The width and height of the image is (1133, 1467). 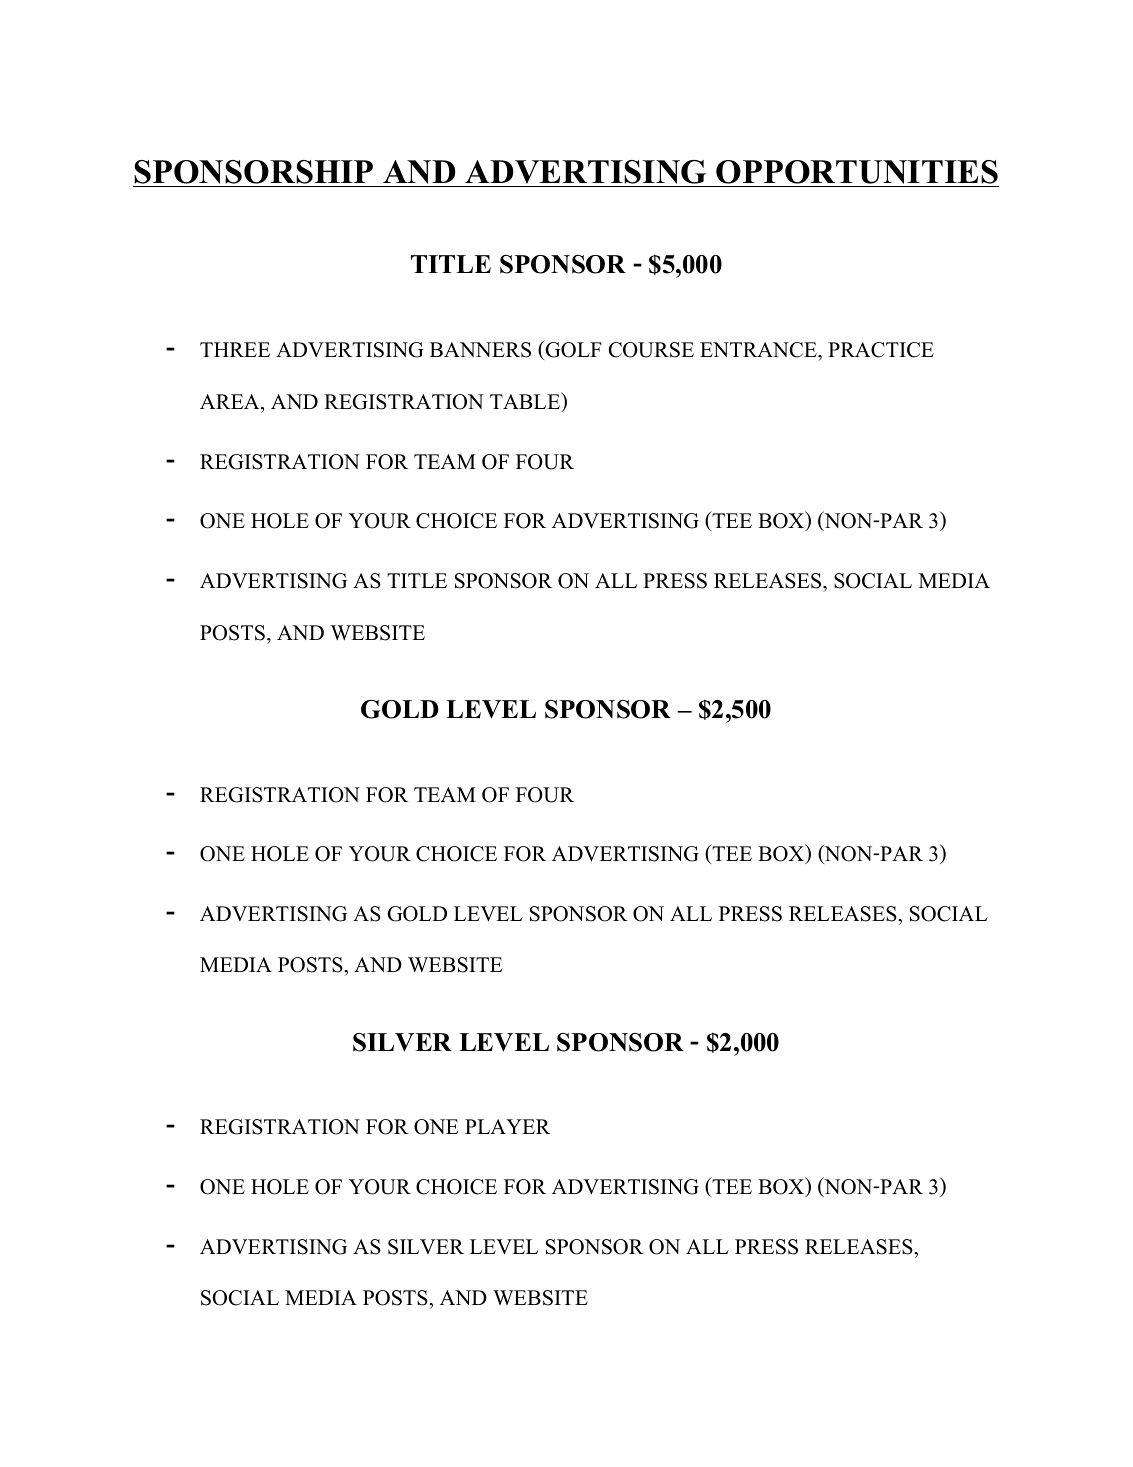 What do you see at coordinates (651, 350) in the image?
I see `COURSE` at bounding box center [651, 350].
